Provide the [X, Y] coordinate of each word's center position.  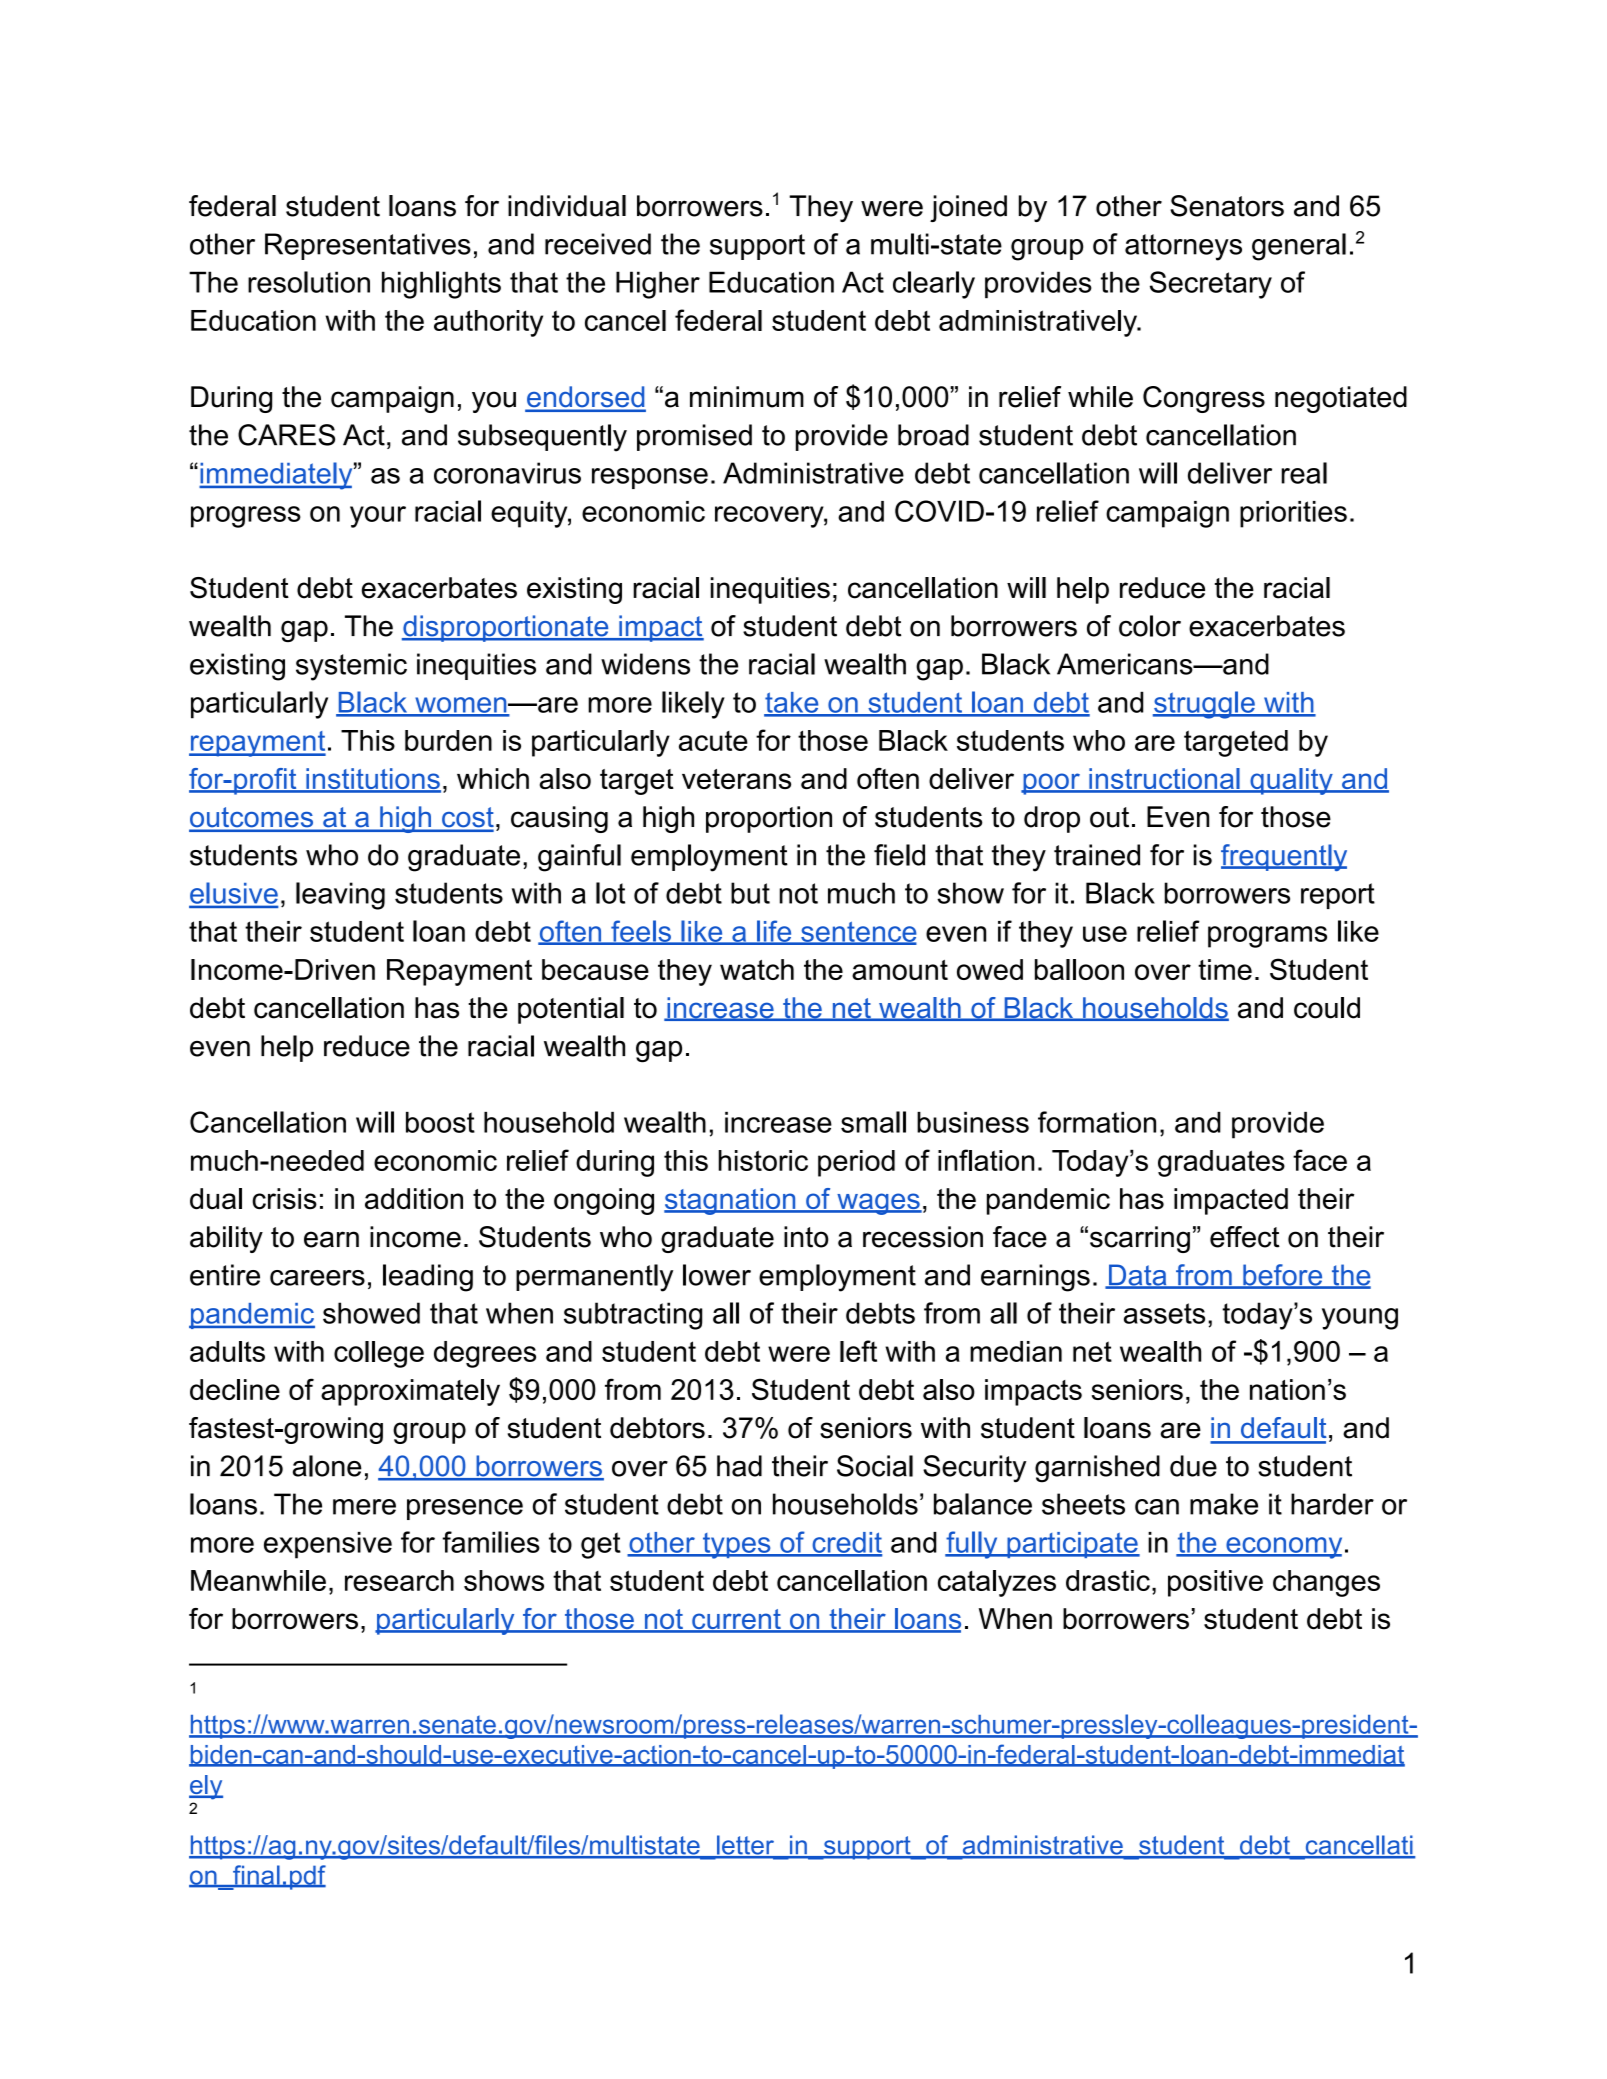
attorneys [1183, 247]
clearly [934, 285]
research [399, 1580]
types [736, 1546]
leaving [340, 896]
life [774, 932]
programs [1267, 937]
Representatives [368, 246]
